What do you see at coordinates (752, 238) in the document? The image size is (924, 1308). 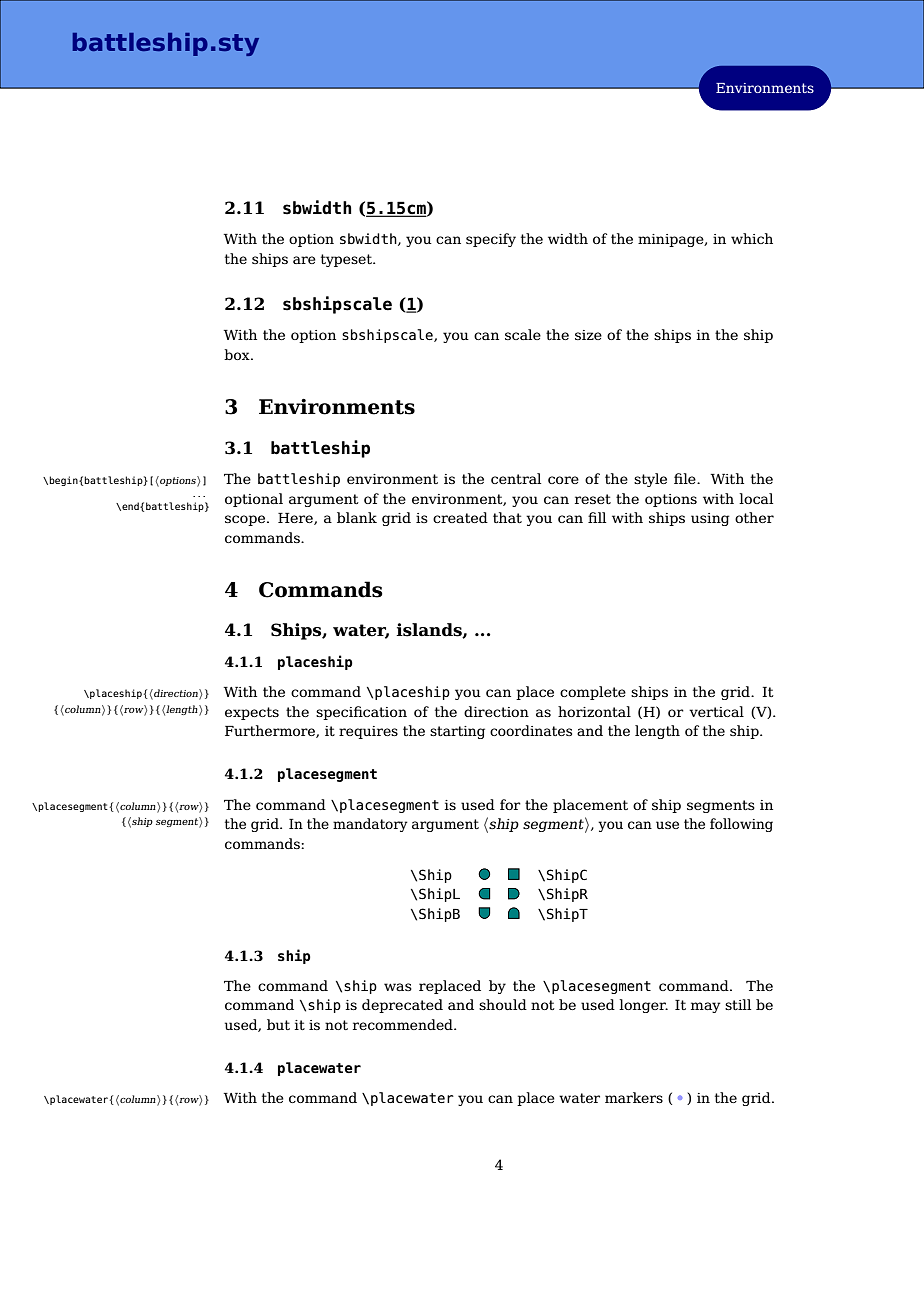 I see `which` at bounding box center [752, 238].
